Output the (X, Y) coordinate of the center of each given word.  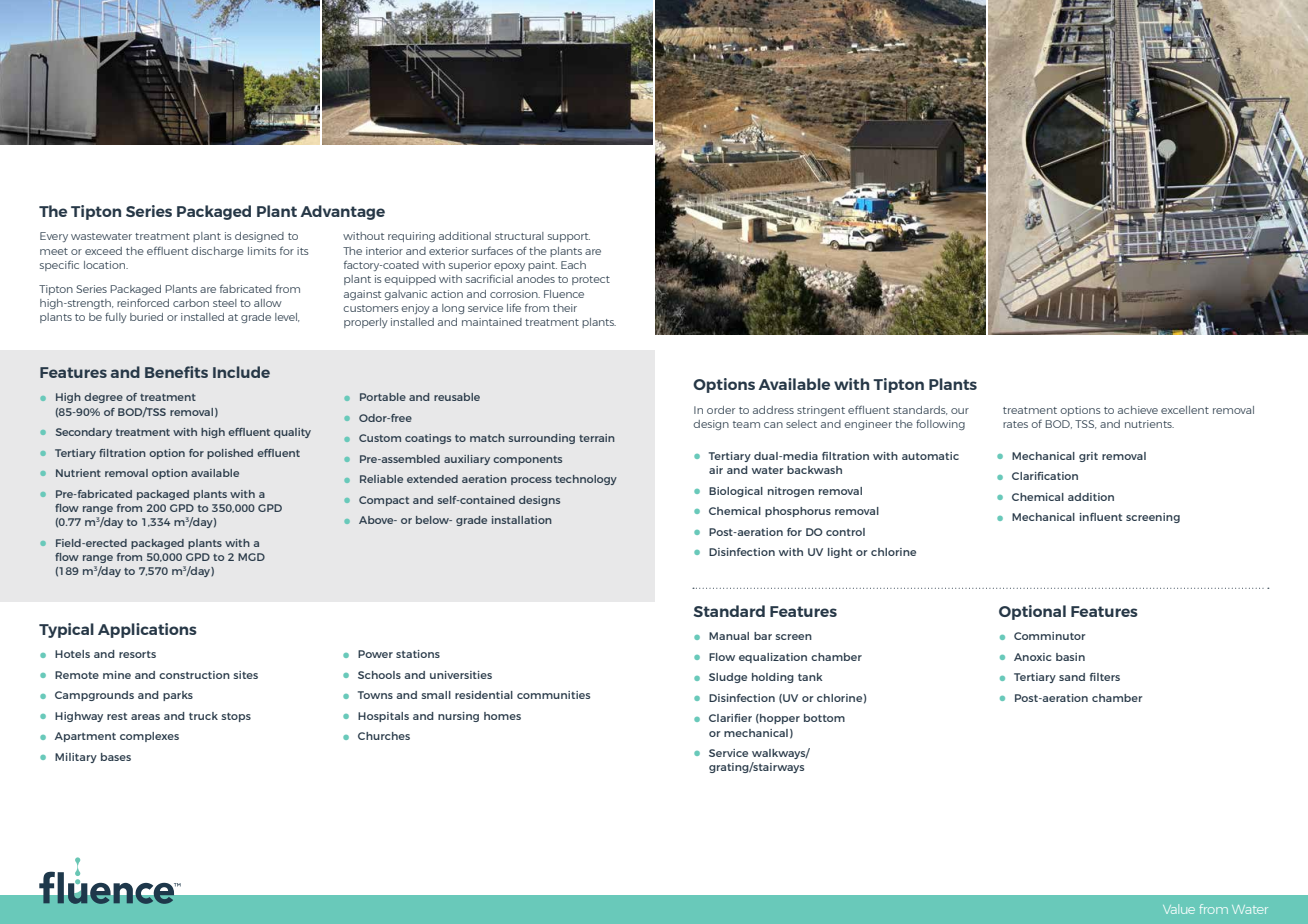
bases (116, 757)
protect (591, 280)
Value (1179, 909)
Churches (384, 736)
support (569, 237)
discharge (217, 252)
